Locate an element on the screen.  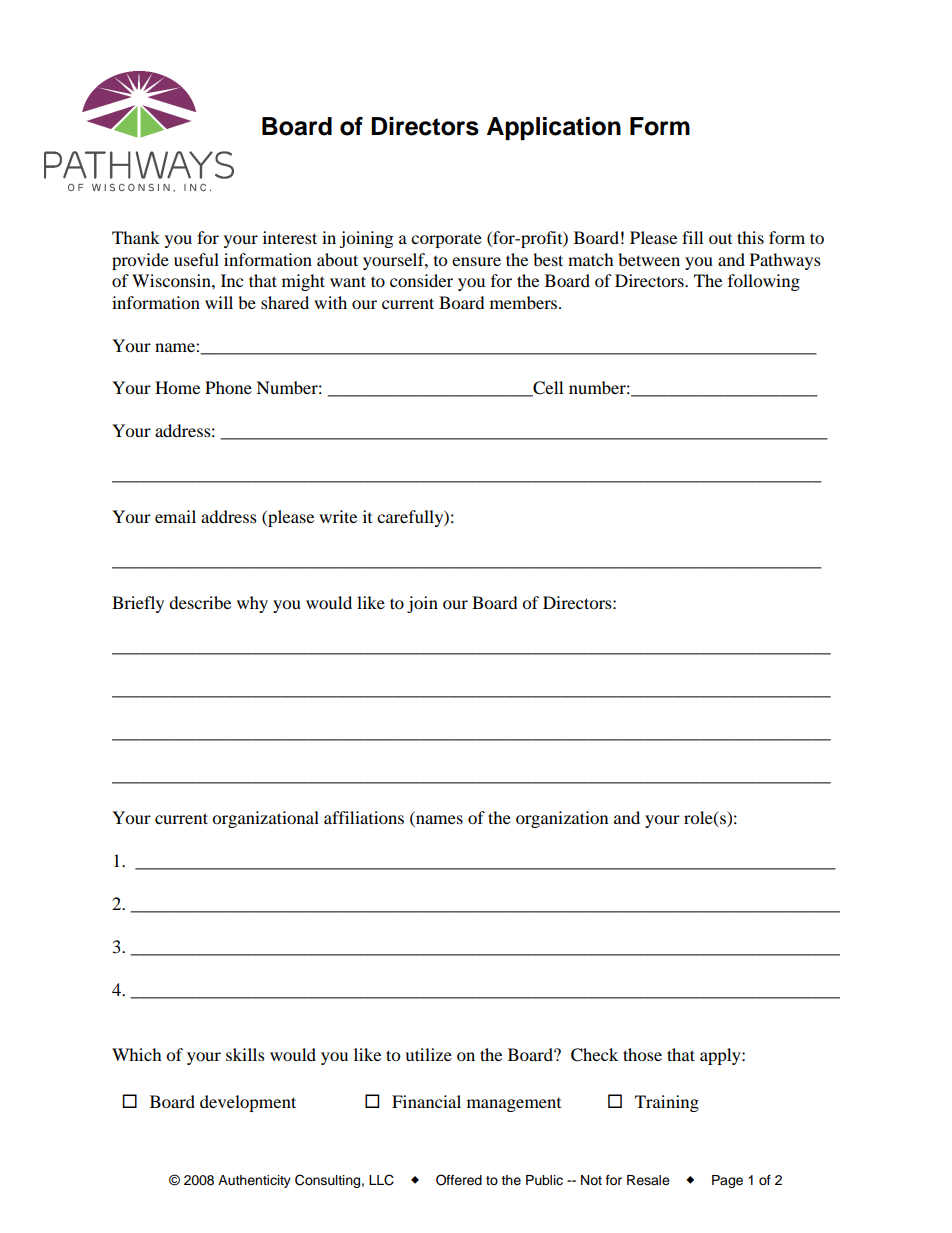
following is located at coordinates (764, 282).
